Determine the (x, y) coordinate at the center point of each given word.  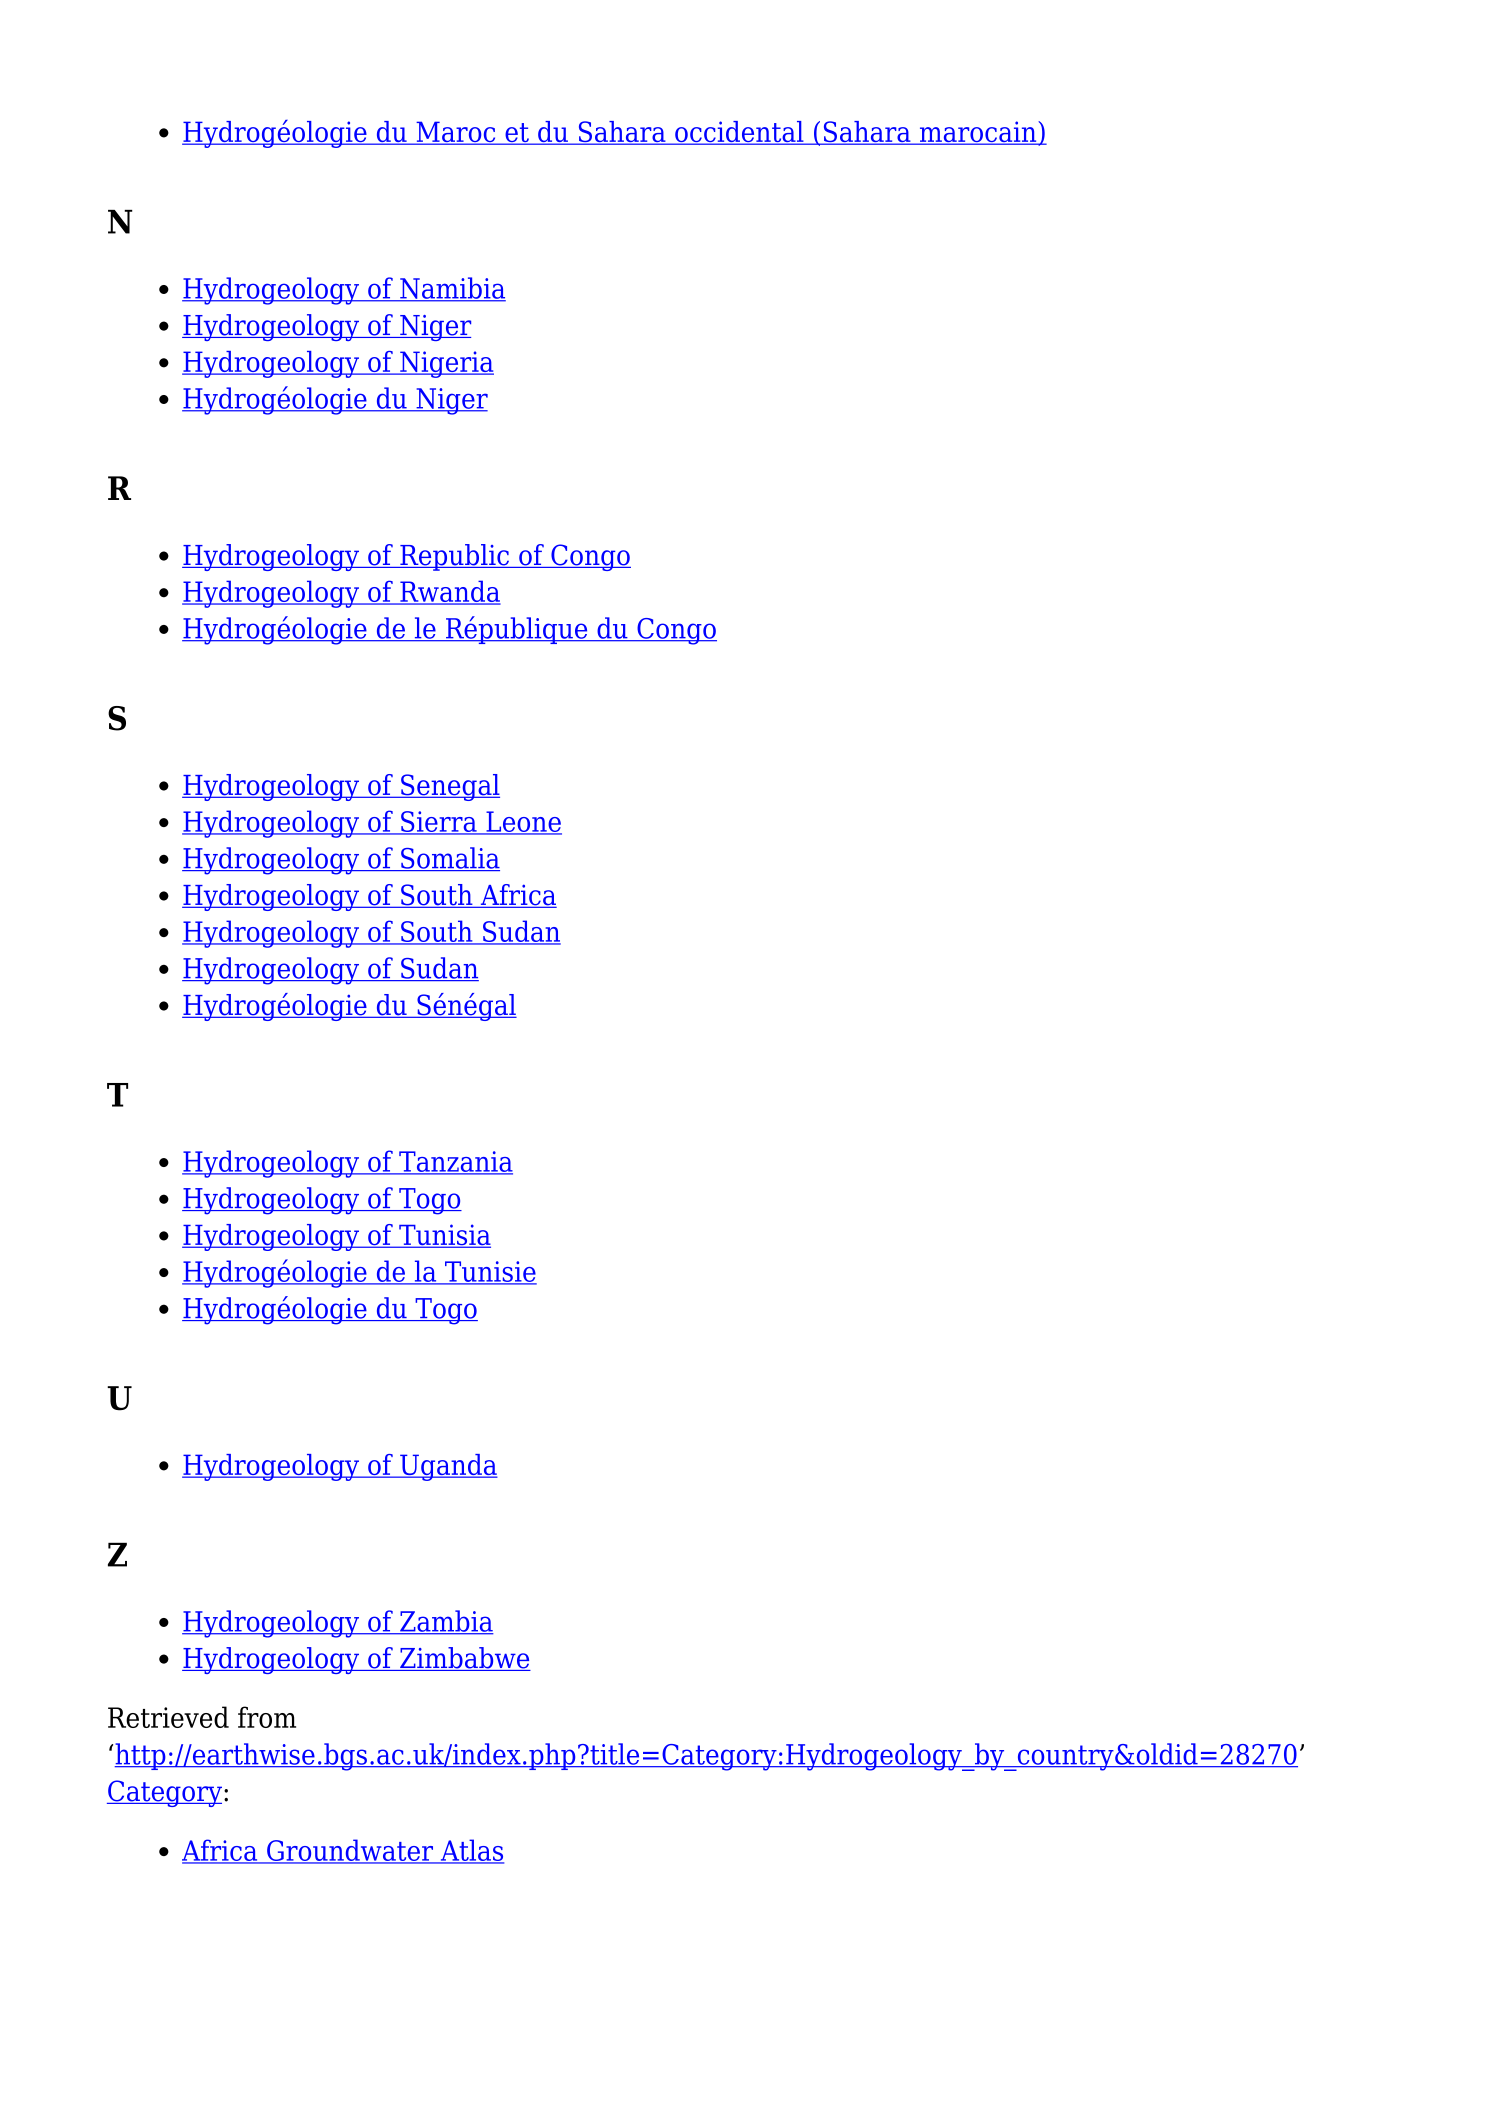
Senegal (449, 787)
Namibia (452, 289)
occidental (739, 133)
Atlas (471, 1851)
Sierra (439, 822)
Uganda (448, 1467)
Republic (454, 557)
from (267, 1717)
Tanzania (455, 1162)
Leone (523, 822)
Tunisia (444, 1236)
